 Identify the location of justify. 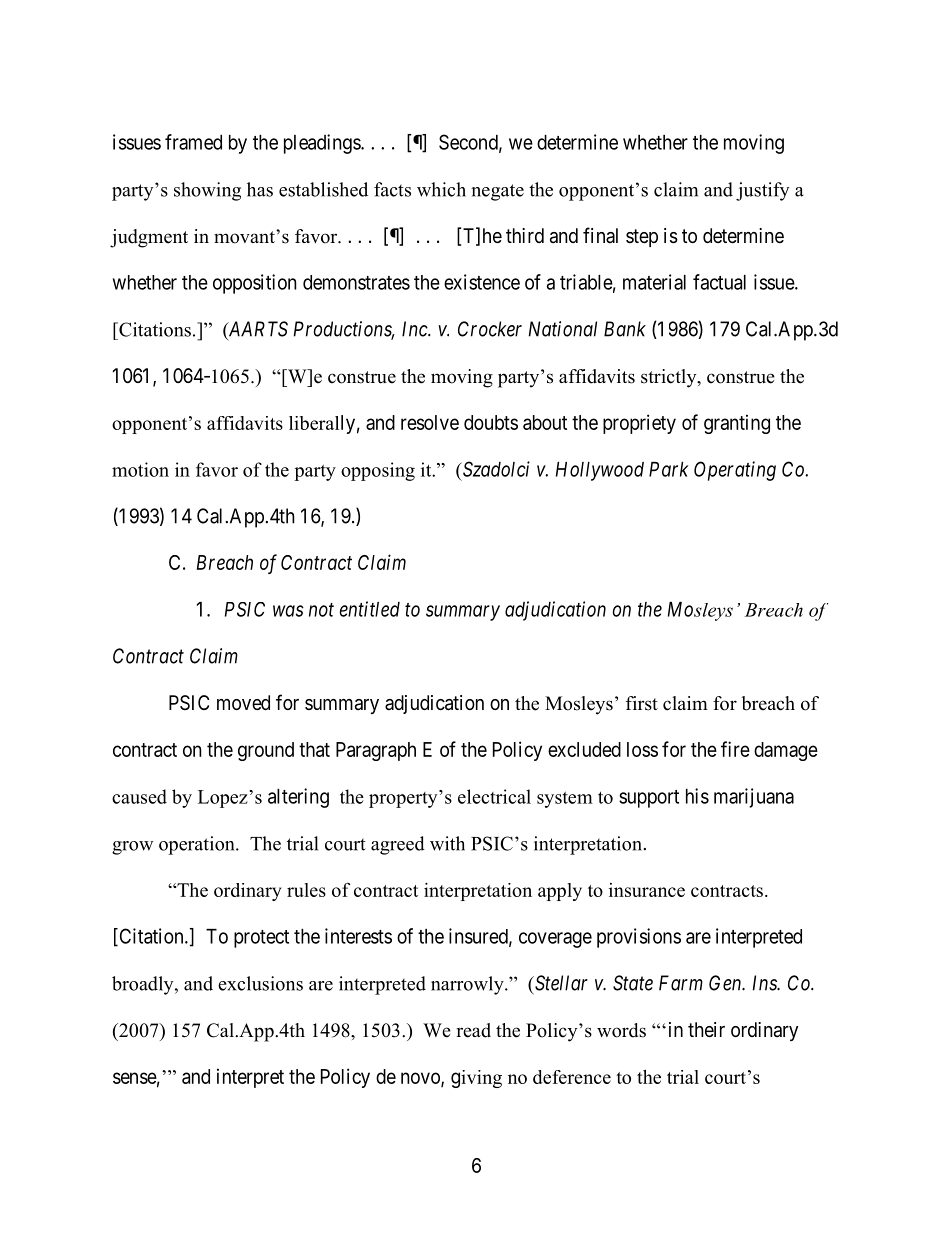
(763, 191).
